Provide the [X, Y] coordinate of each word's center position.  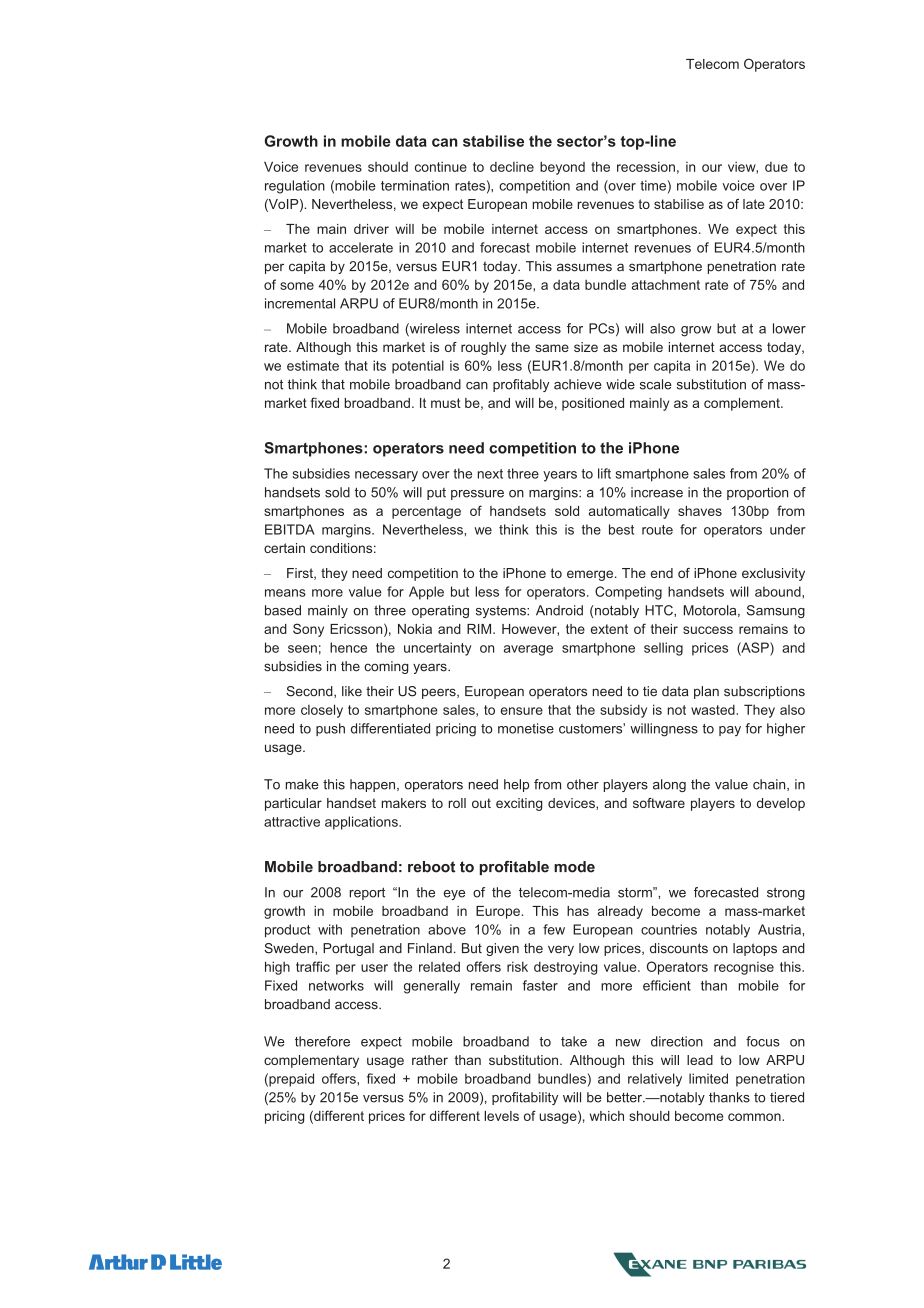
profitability [525, 1098]
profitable [514, 868]
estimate [313, 365]
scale [656, 384]
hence [348, 647]
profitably [521, 385]
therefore [322, 1041]
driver [371, 229]
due [776, 167]
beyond [562, 168]
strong [786, 893]
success [708, 630]
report [367, 893]
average [528, 650]
